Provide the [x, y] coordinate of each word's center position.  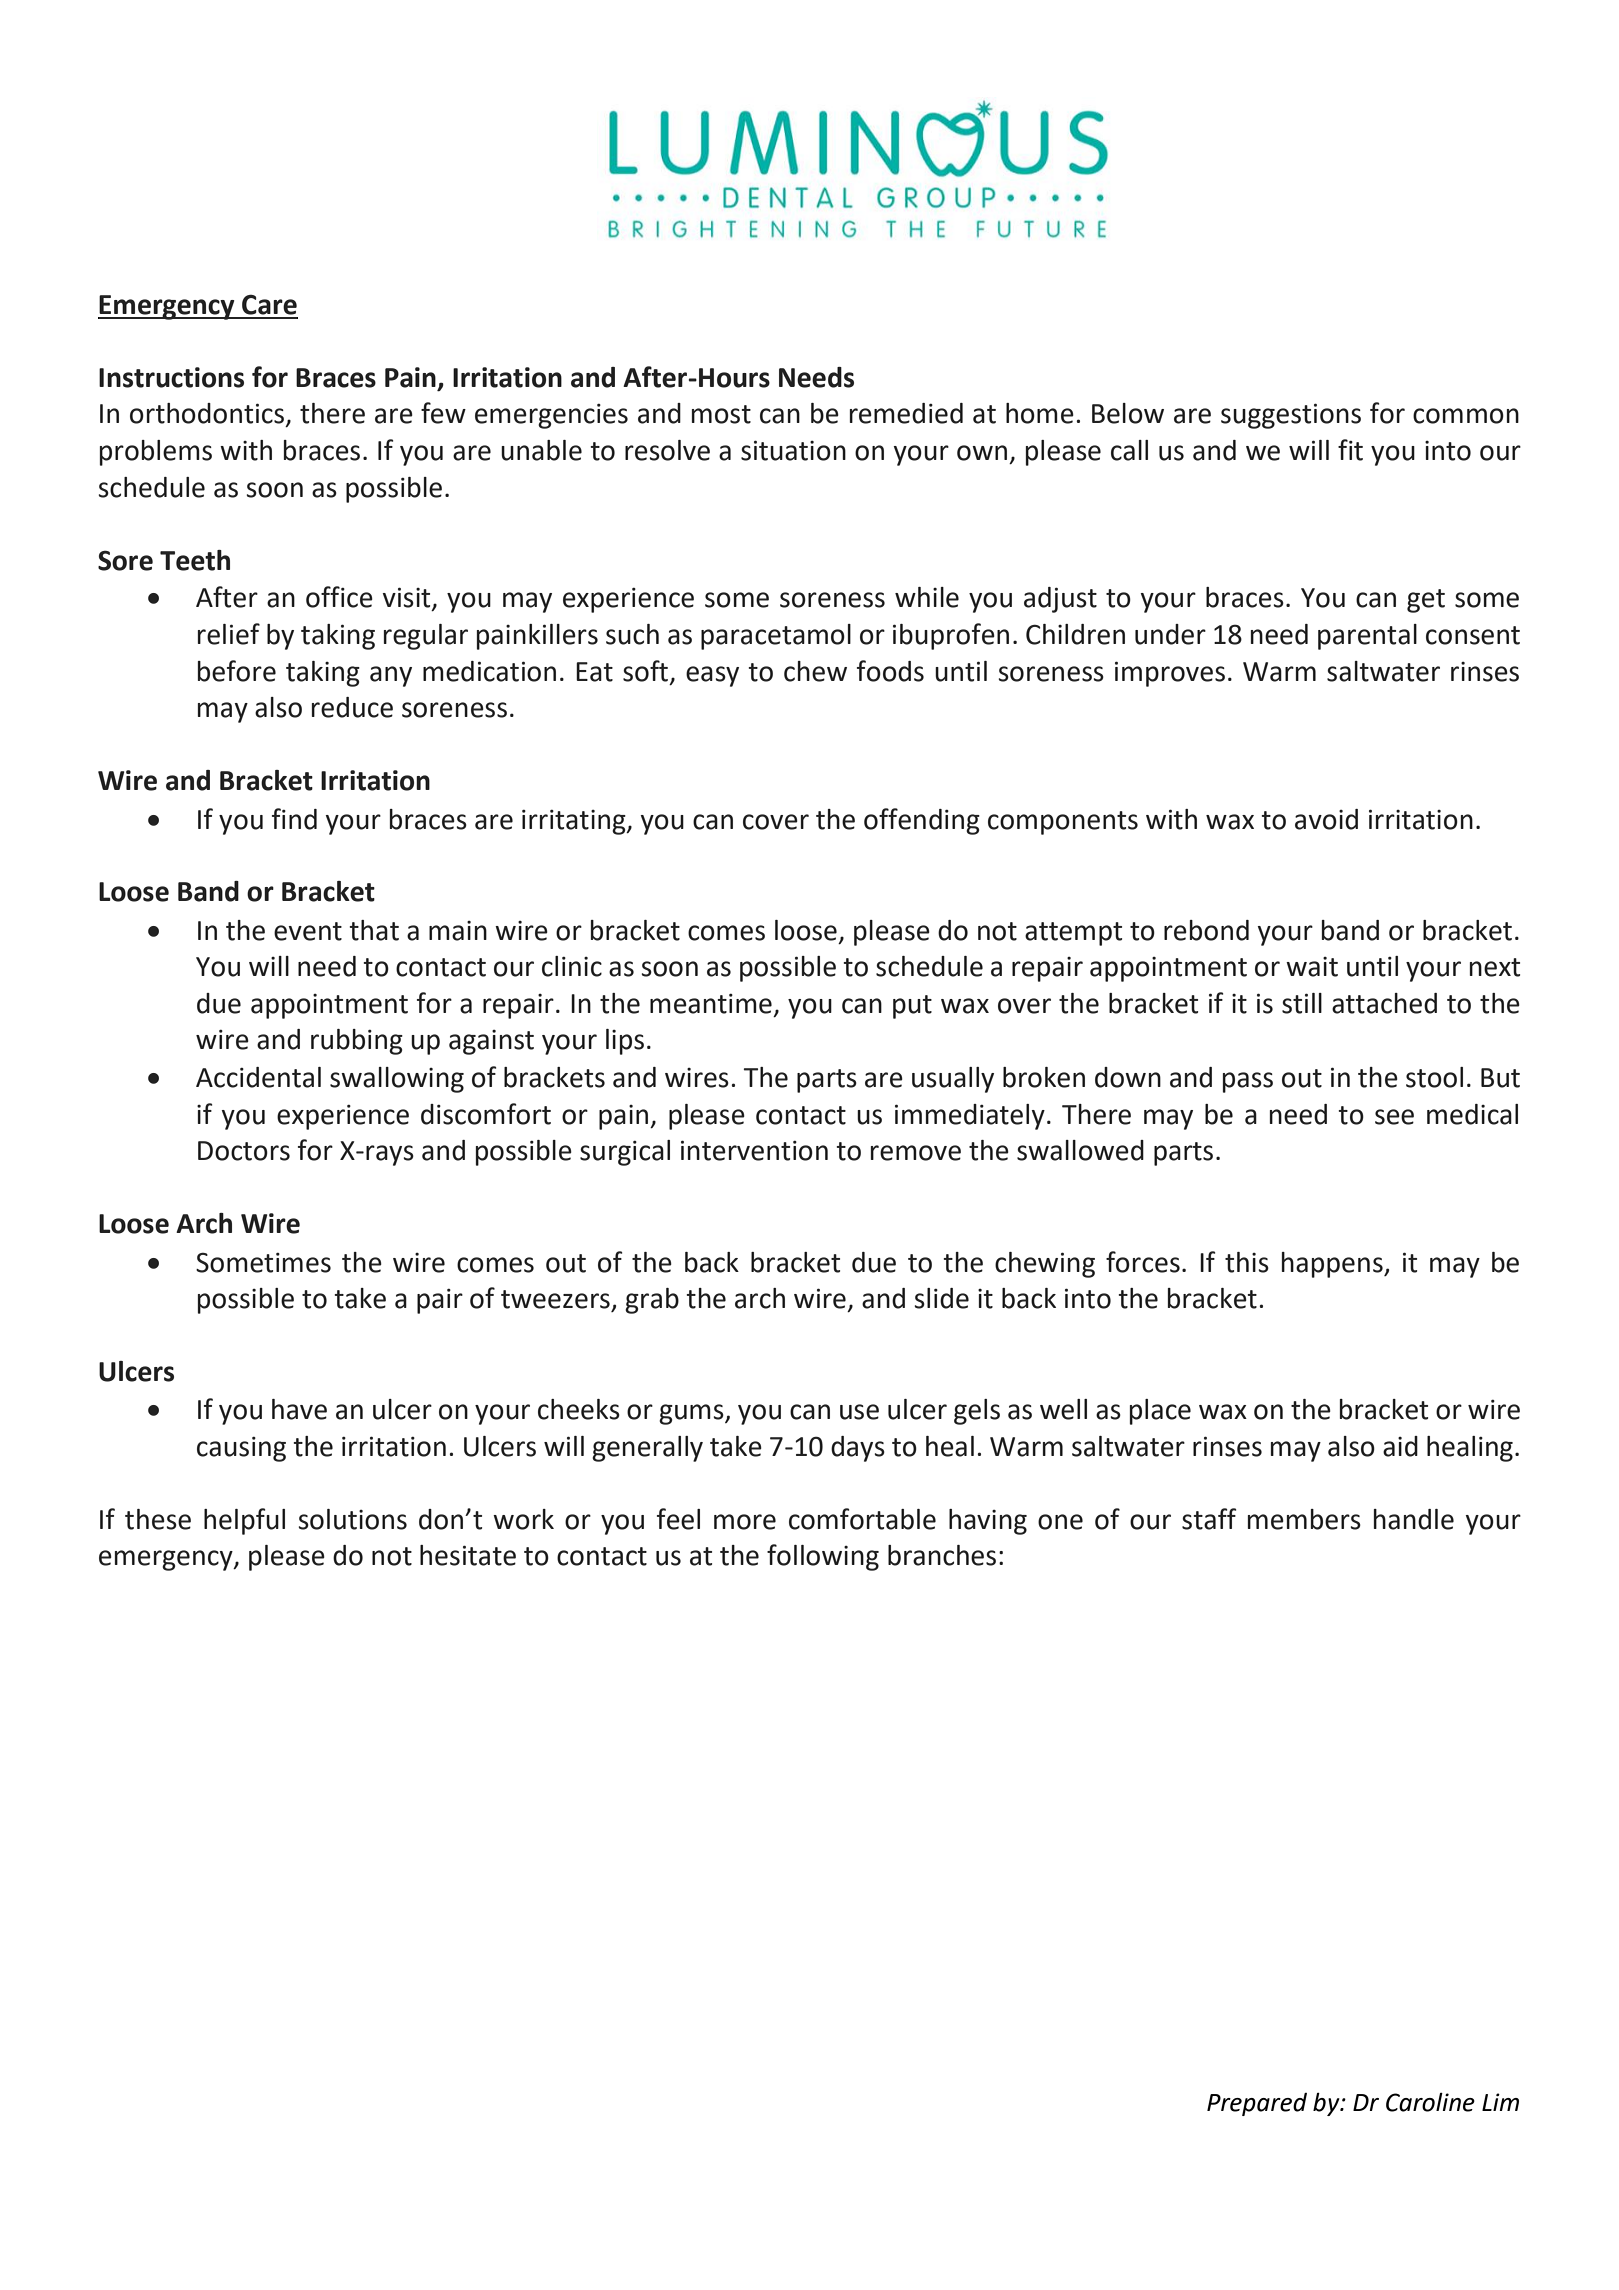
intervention [754, 1150]
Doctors [244, 1151]
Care [269, 305]
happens [1333, 1265]
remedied [906, 413]
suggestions [1291, 416]
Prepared [1257, 2104]
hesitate [468, 1555]
